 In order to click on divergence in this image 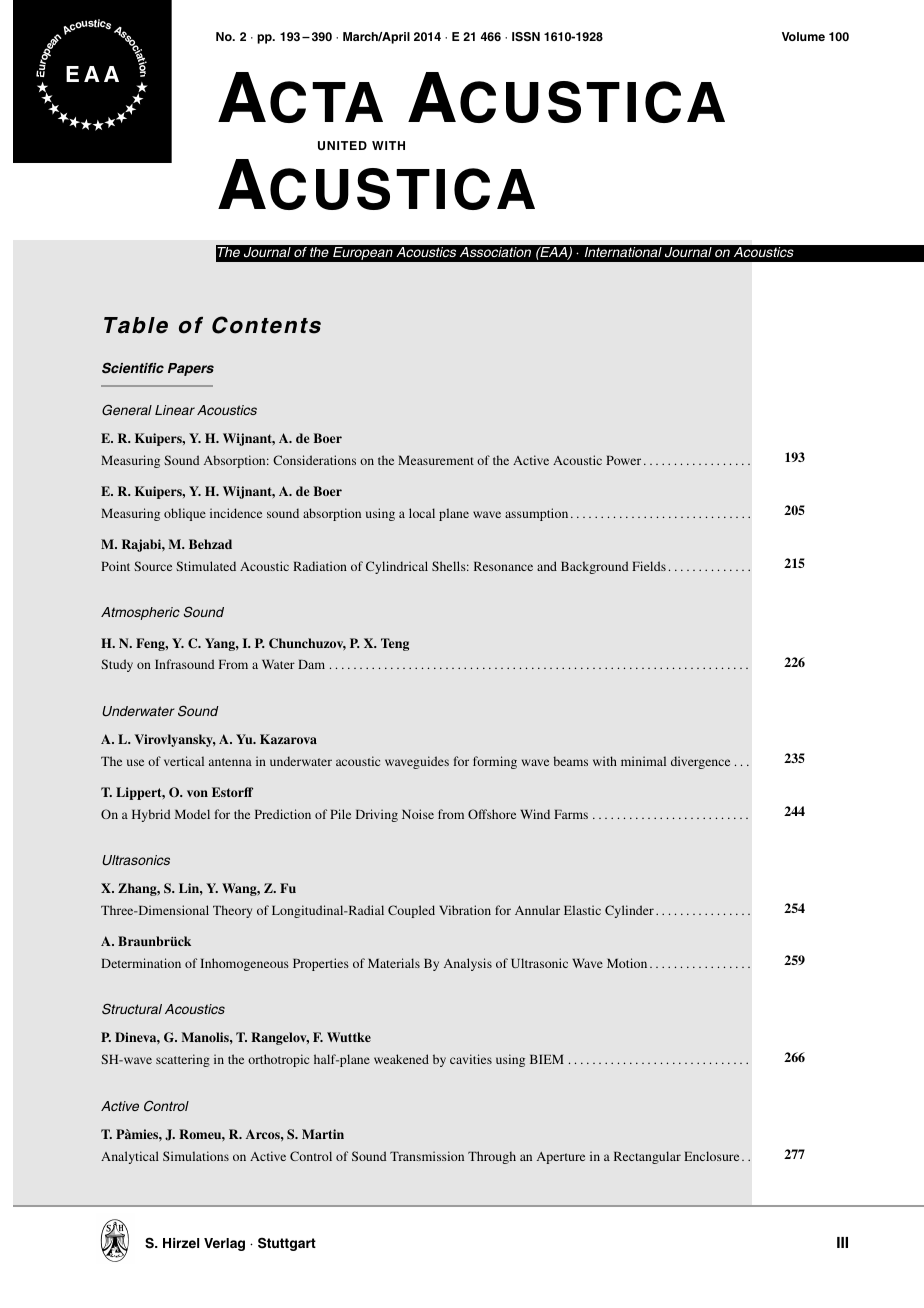, I will do `click(700, 762)`.
